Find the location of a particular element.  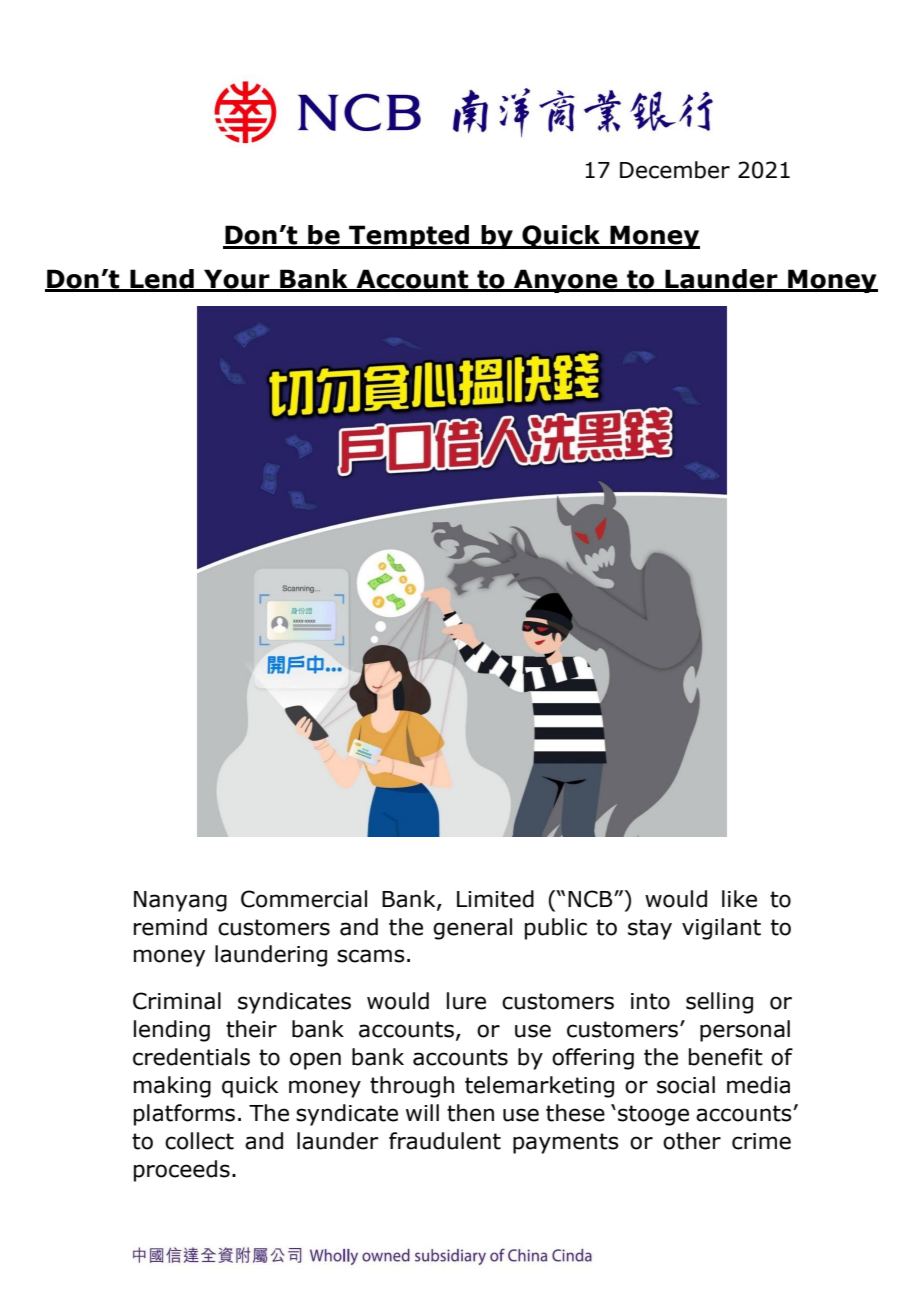

Tempted is located at coordinates (409, 237).
